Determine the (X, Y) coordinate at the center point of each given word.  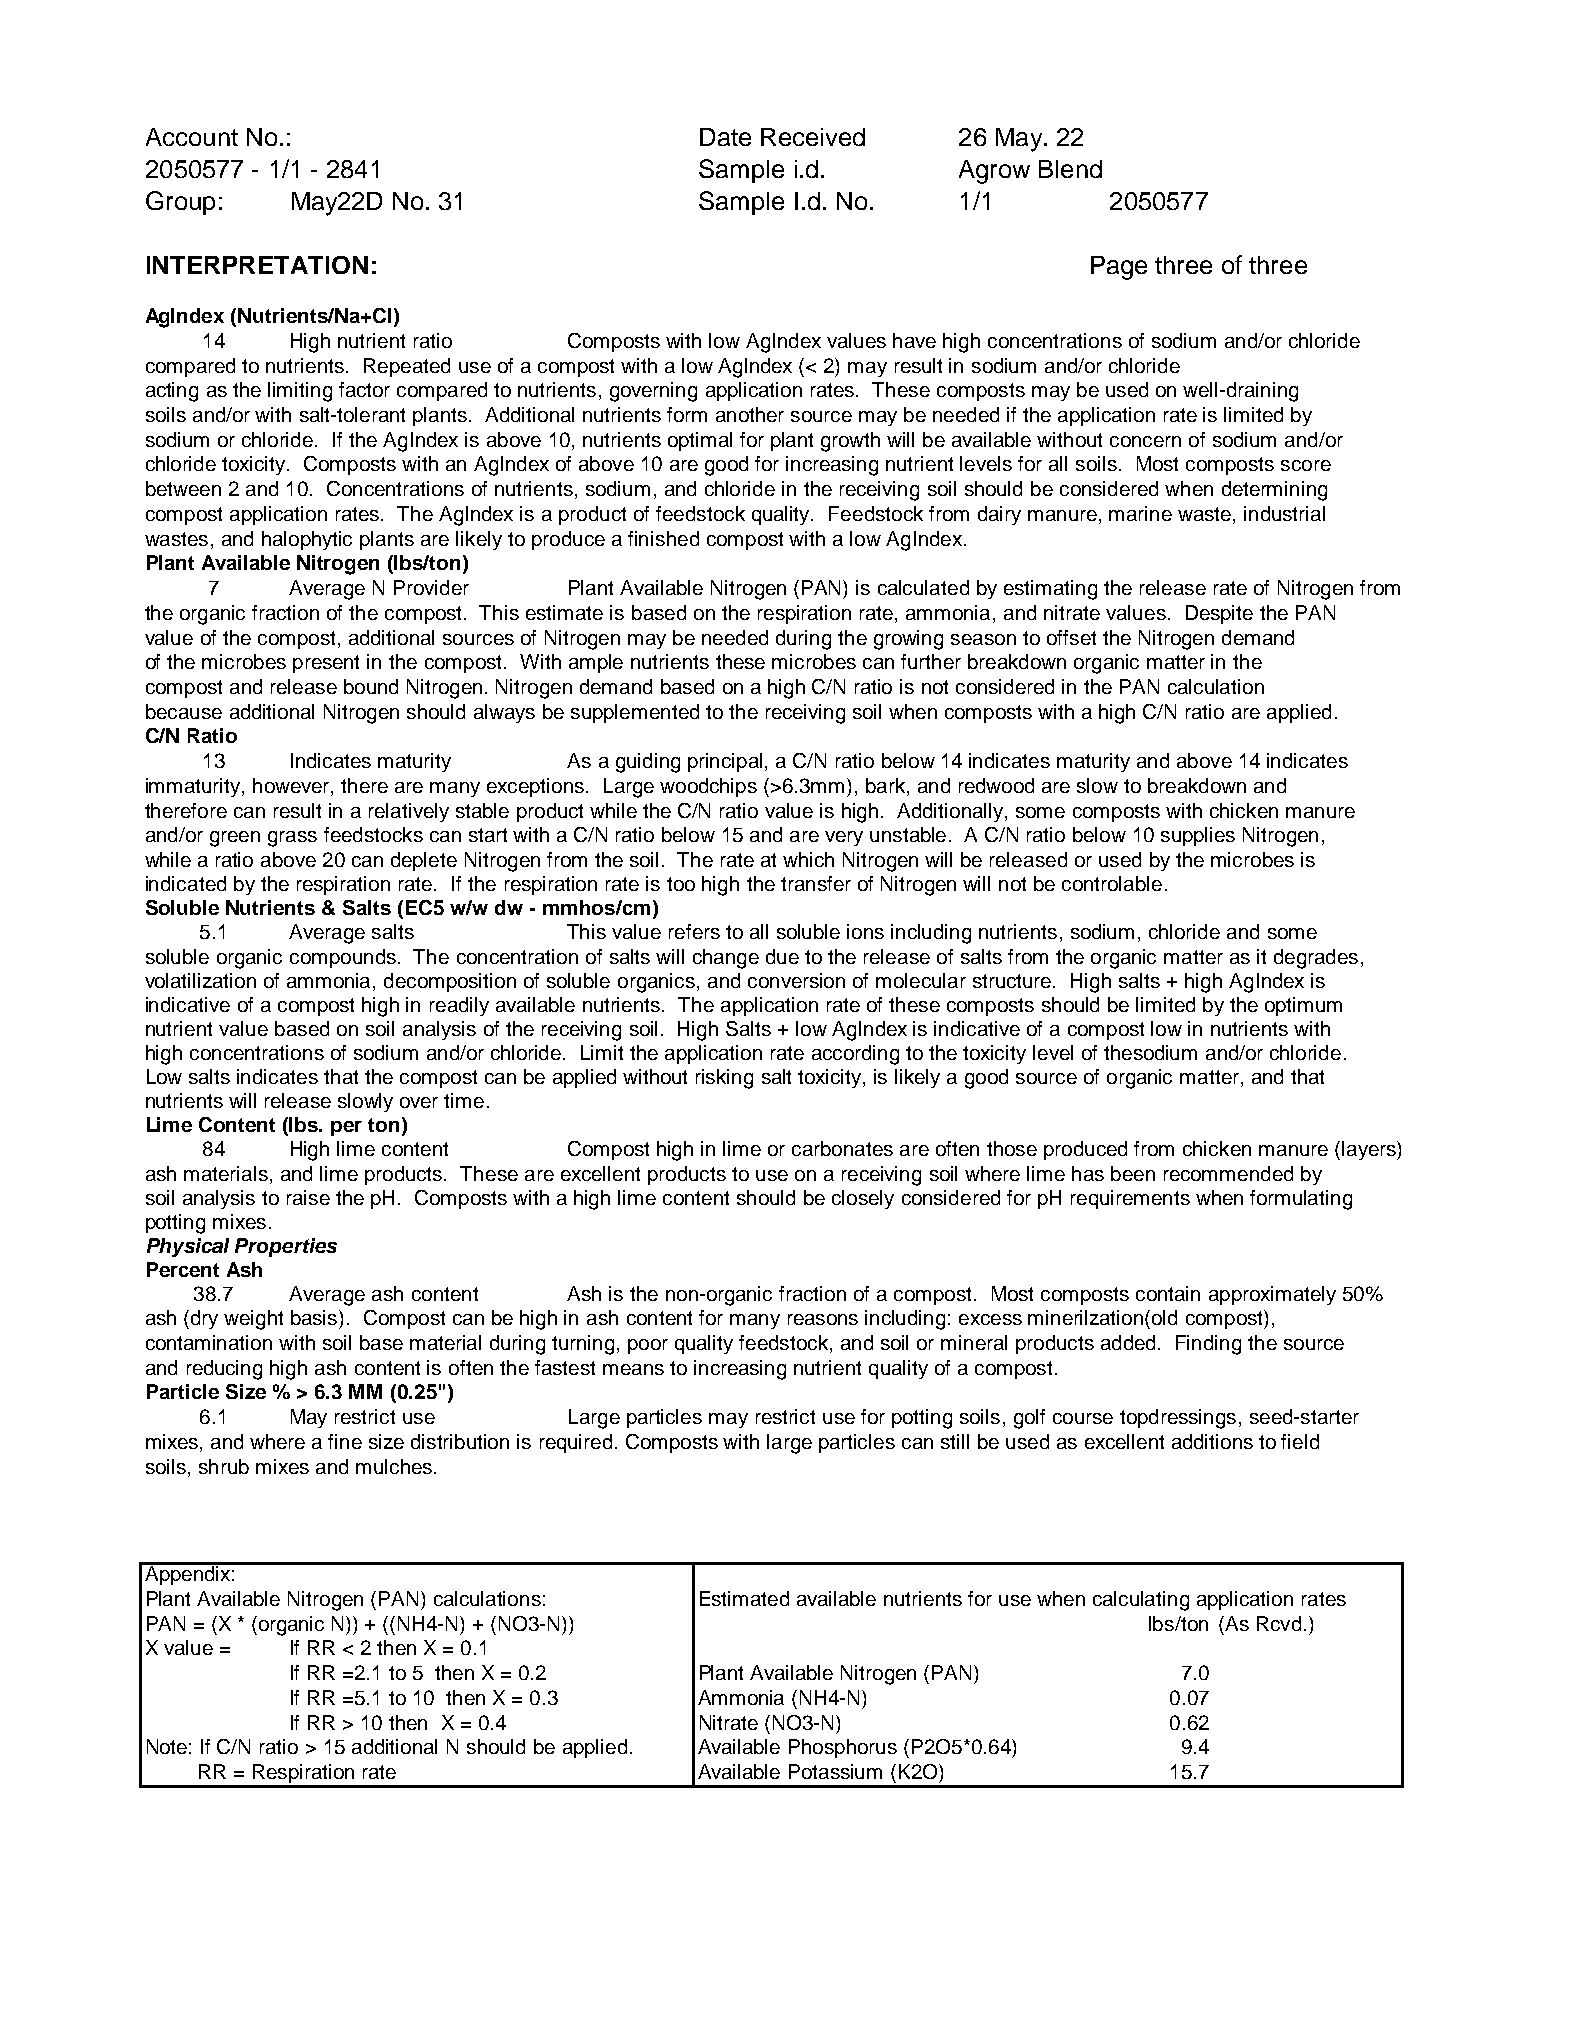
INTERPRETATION (257, 265)
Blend (1070, 169)
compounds (343, 958)
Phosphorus (843, 1748)
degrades (1316, 959)
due (782, 956)
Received (813, 137)
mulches (394, 1466)
